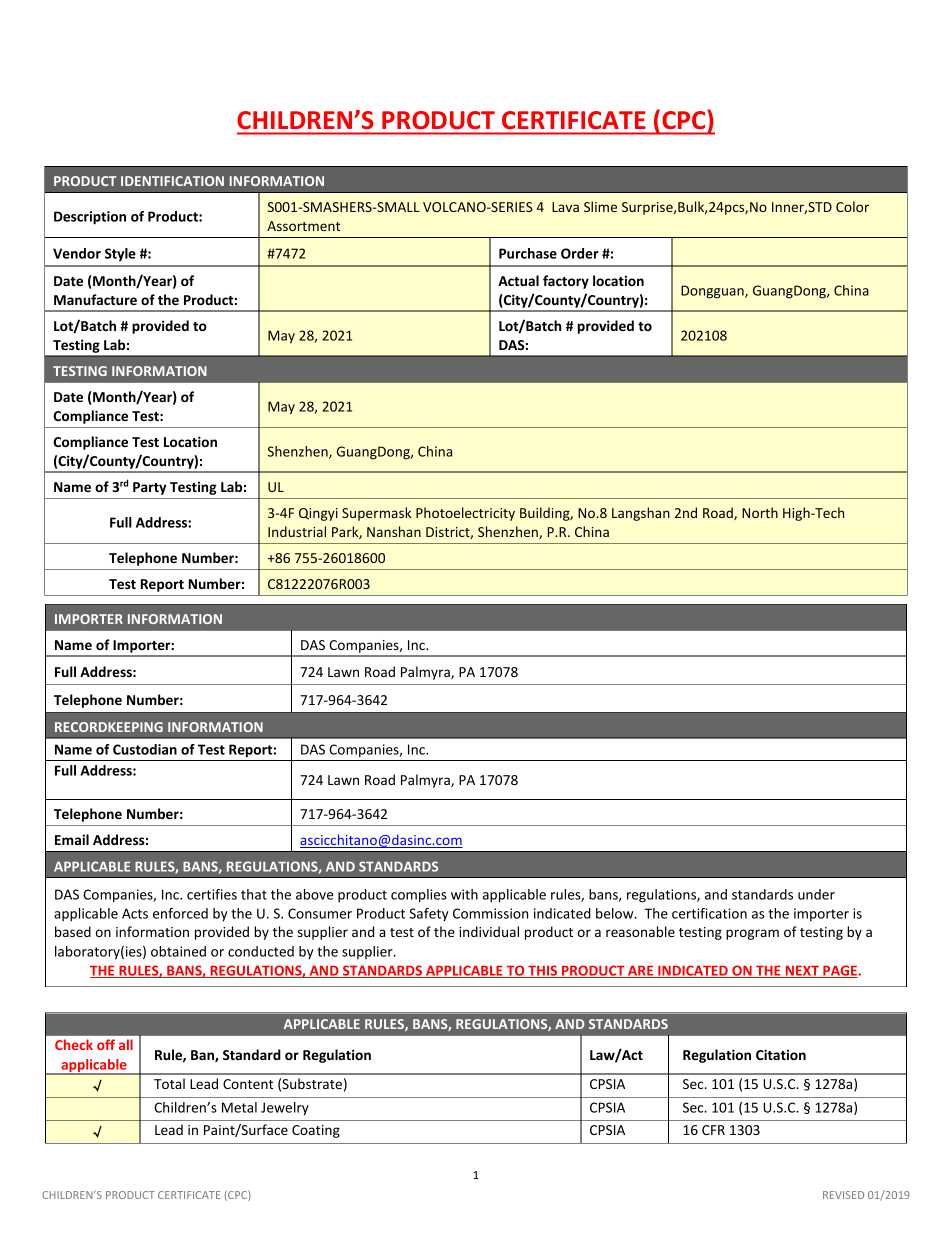  What do you see at coordinates (852, 206) in the page?
I see `Color` at bounding box center [852, 206].
